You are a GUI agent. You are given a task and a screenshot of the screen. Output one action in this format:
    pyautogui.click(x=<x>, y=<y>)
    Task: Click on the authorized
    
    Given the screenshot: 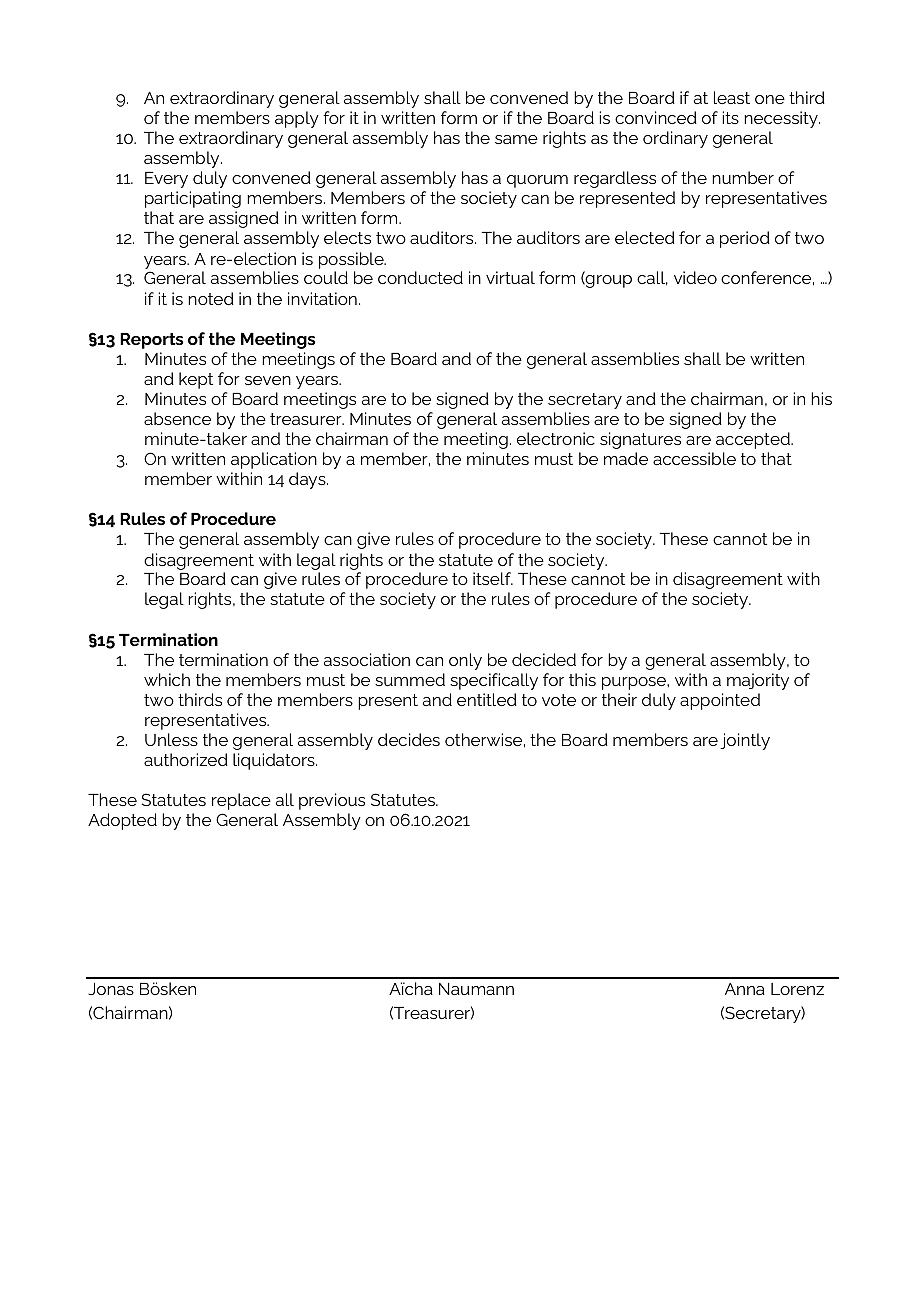 What is the action you would take?
    pyautogui.click(x=186, y=759)
